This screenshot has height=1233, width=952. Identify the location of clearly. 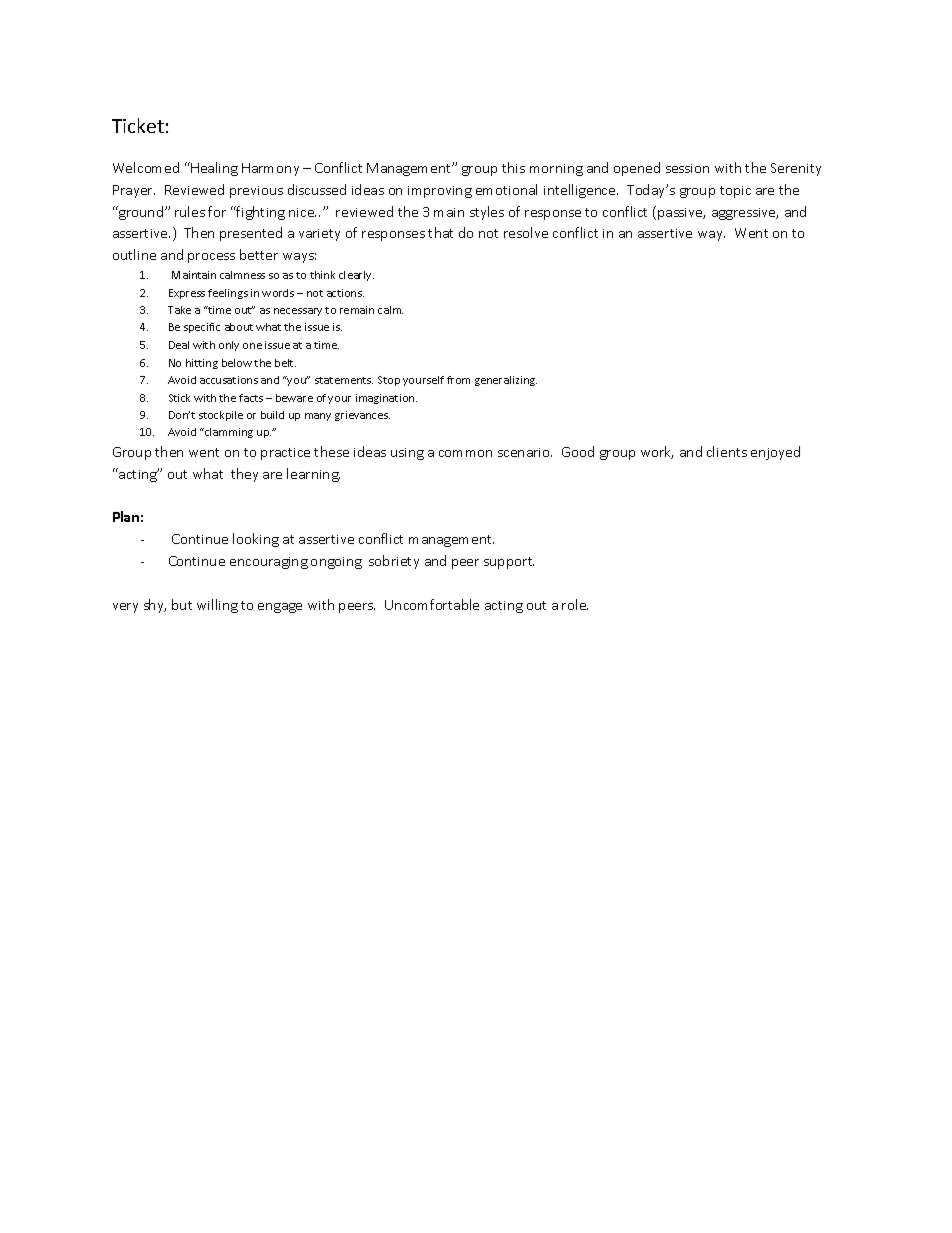
(356, 276).
